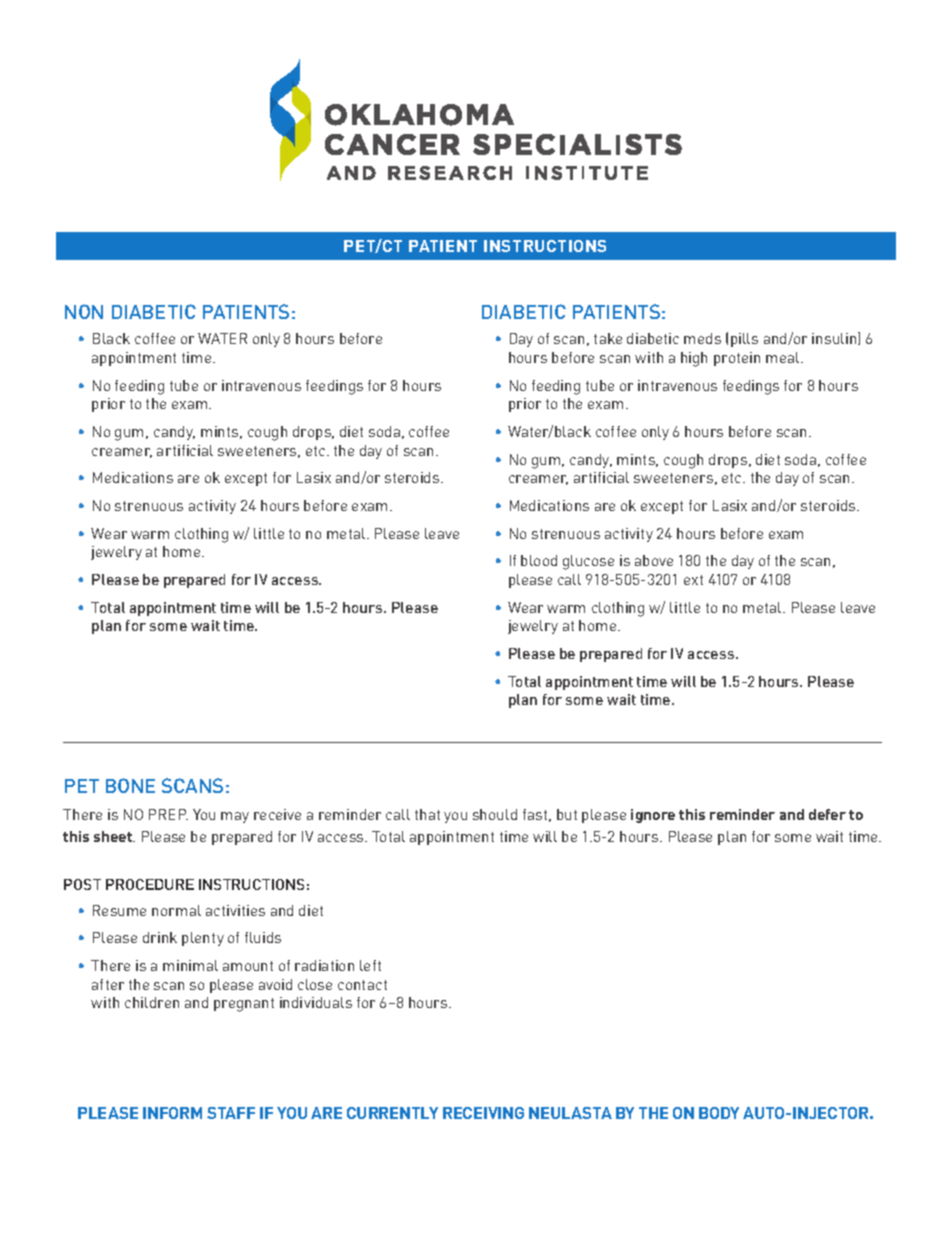  I want to click on glucose, so click(588, 562).
